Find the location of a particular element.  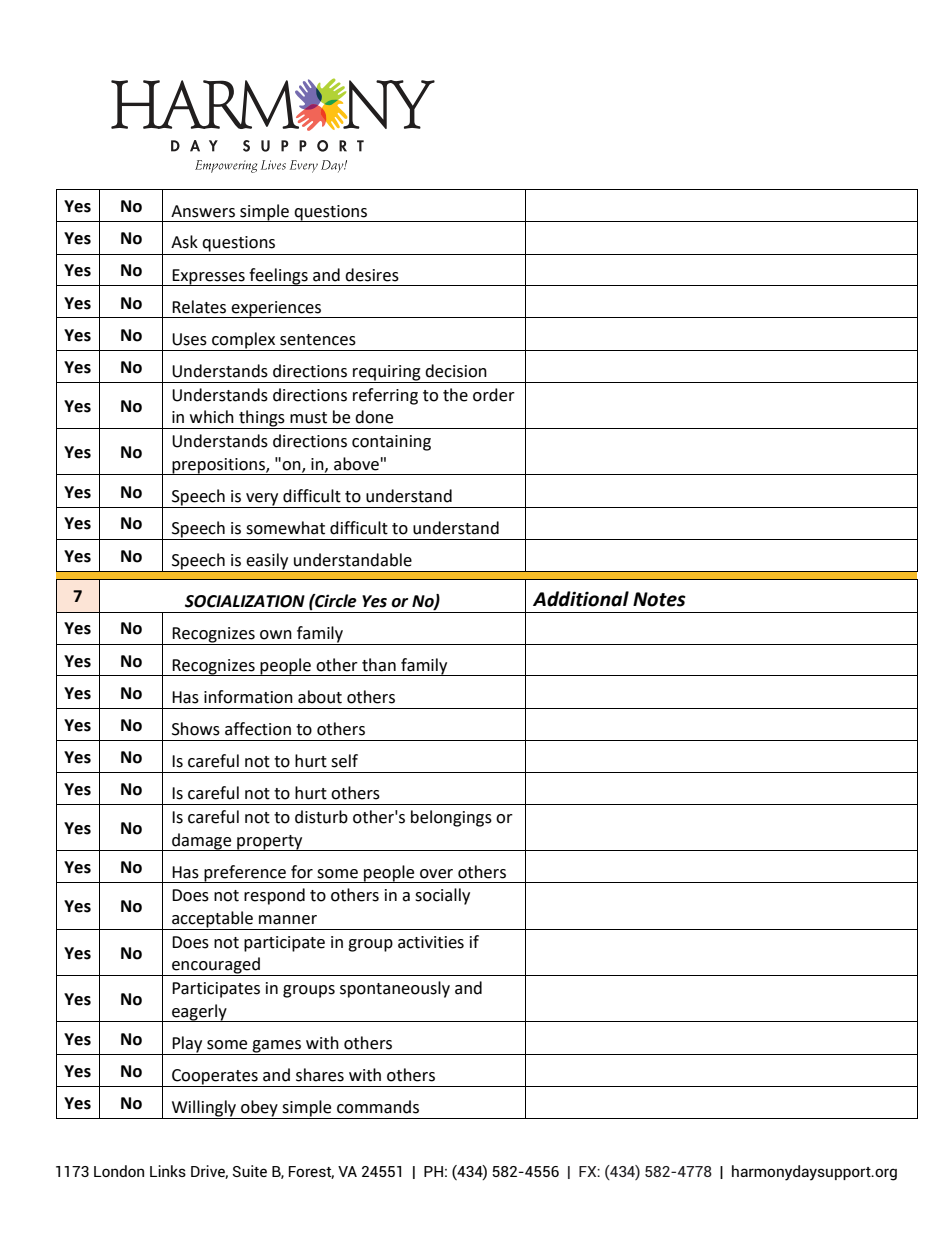

Links is located at coordinates (168, 1171).
